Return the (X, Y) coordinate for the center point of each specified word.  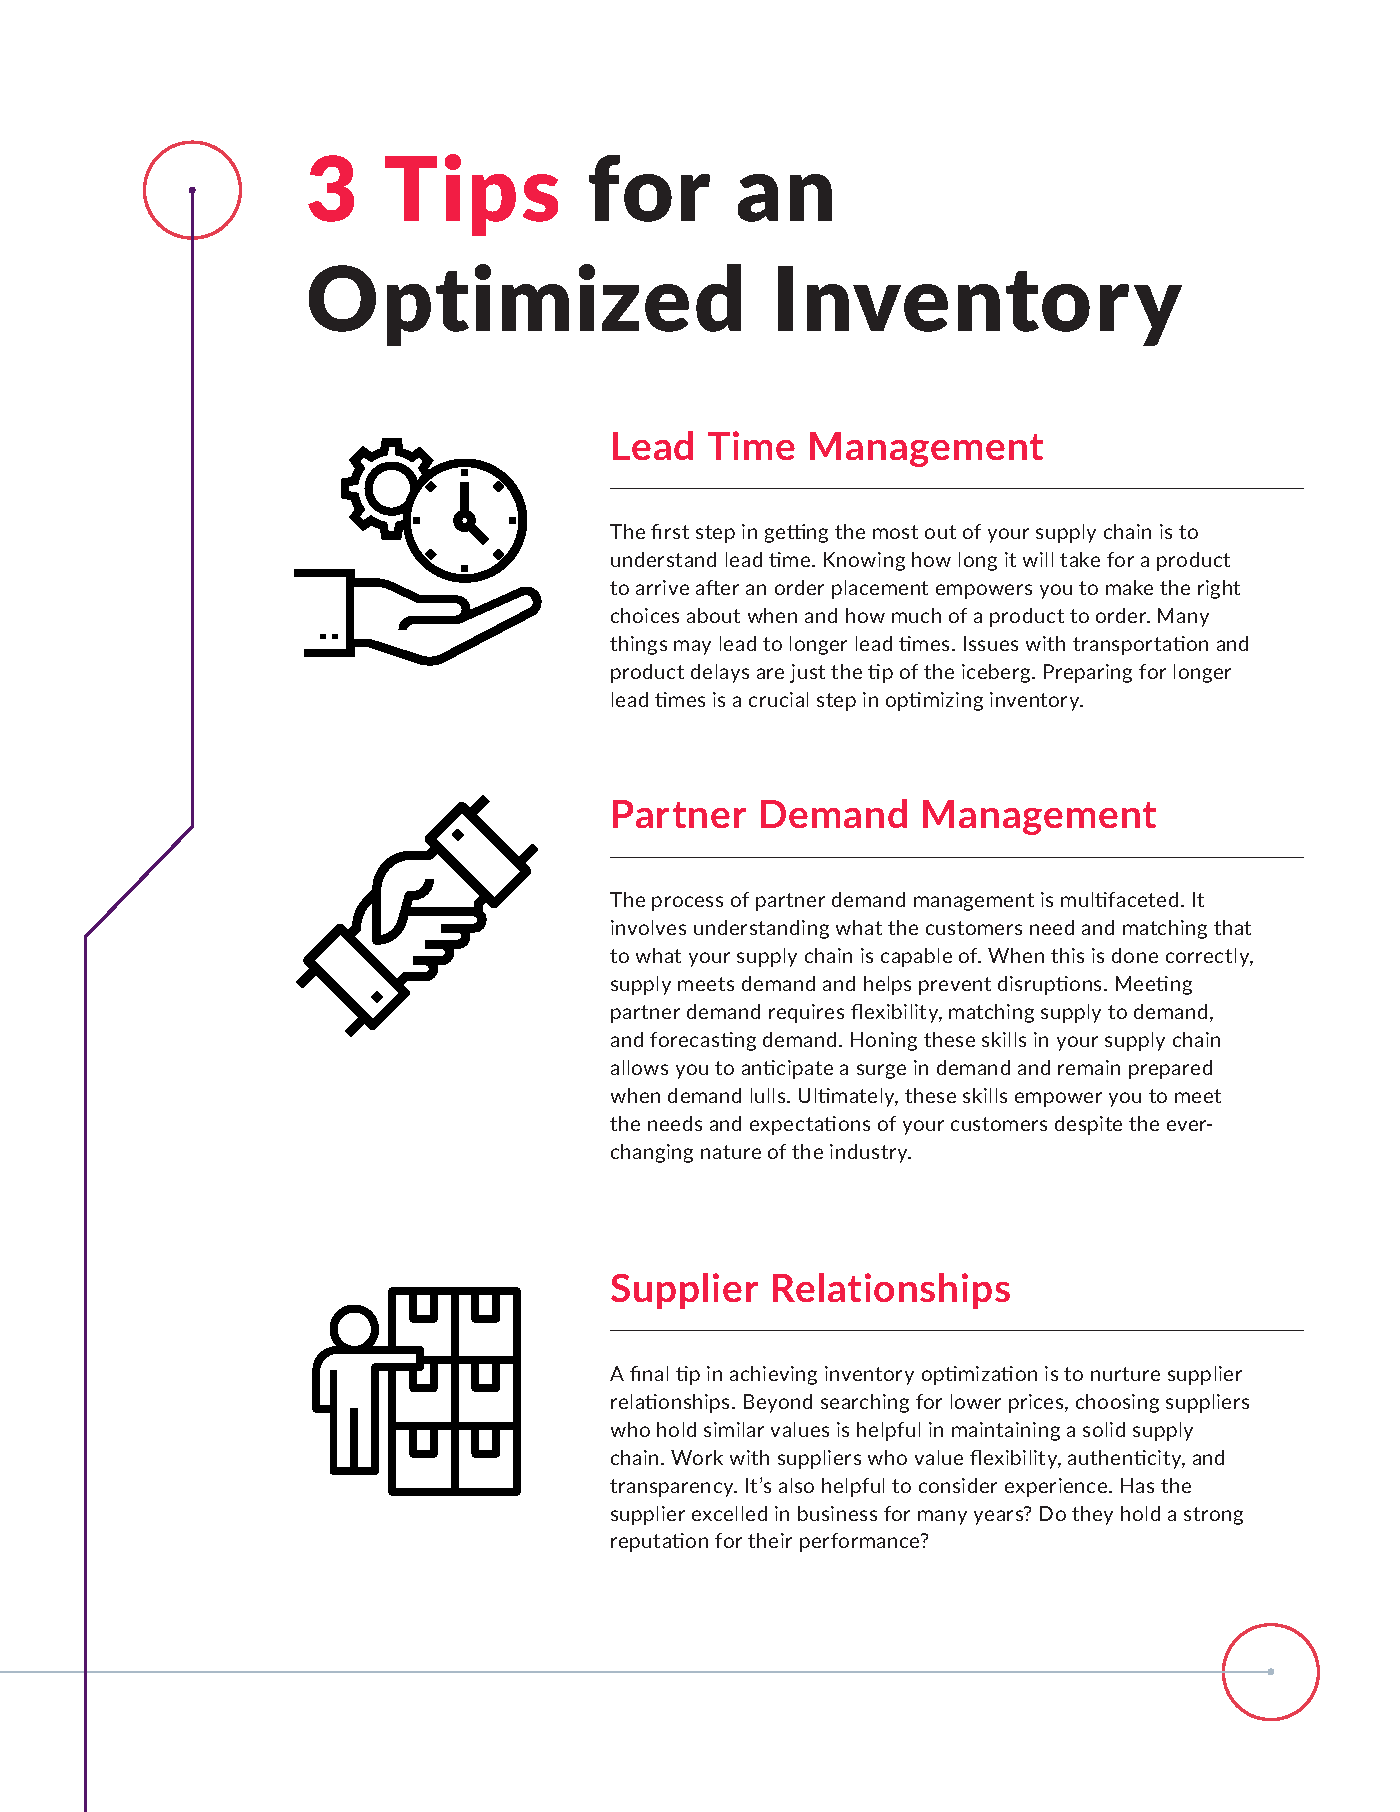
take (1080, 559)
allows (639, 1067)
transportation (1140, 645)
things (638, 645)
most (895, 532)
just (807, 673)
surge (881, 1071)
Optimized (525, 305)
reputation (659, 1542)
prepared (1170, 1069)
